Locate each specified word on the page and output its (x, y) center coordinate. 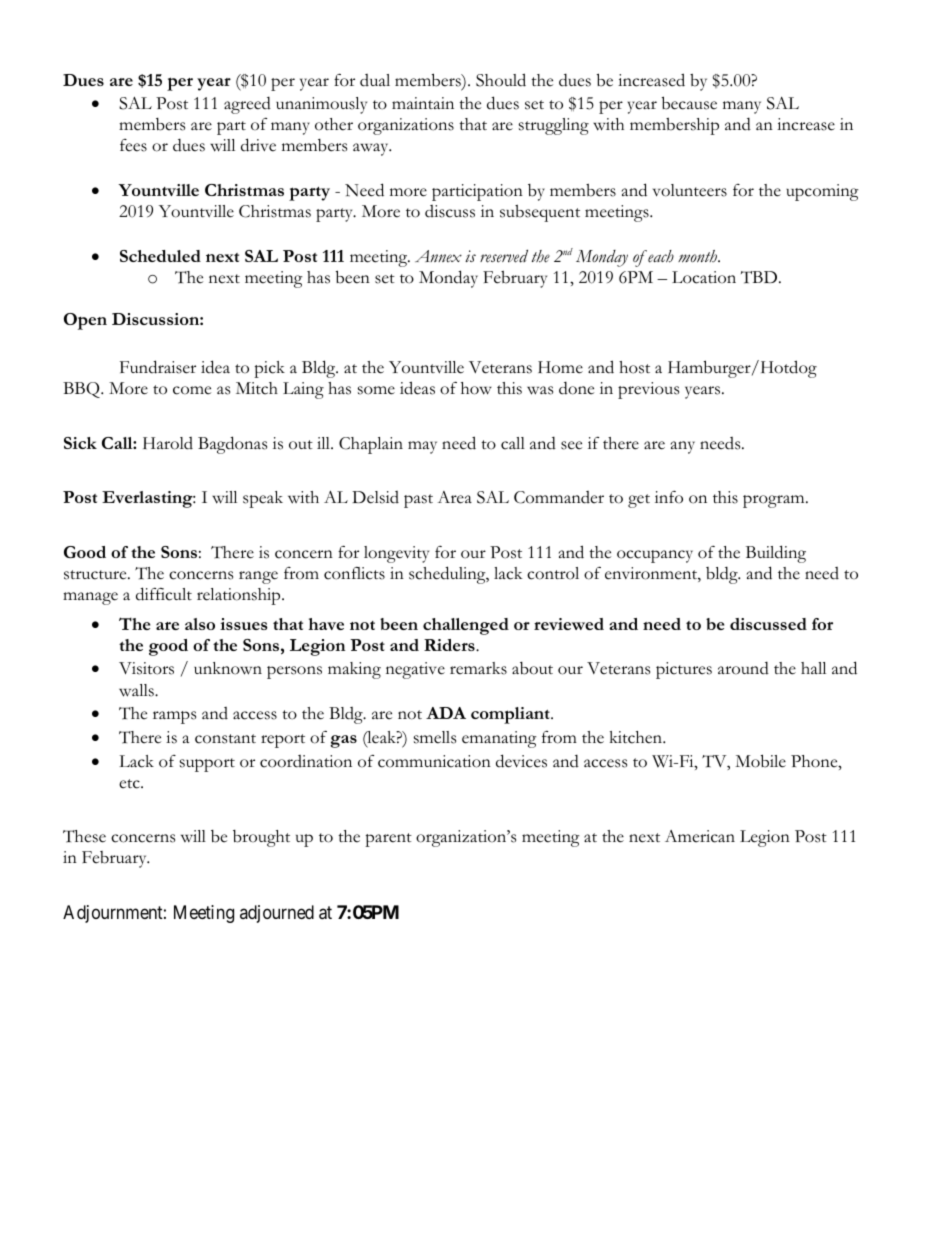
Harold (168, 443)
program (775, 501)
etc (130, 784)
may (422, 447)
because (689, 103)
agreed (247, 105)
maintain (423, 103)
